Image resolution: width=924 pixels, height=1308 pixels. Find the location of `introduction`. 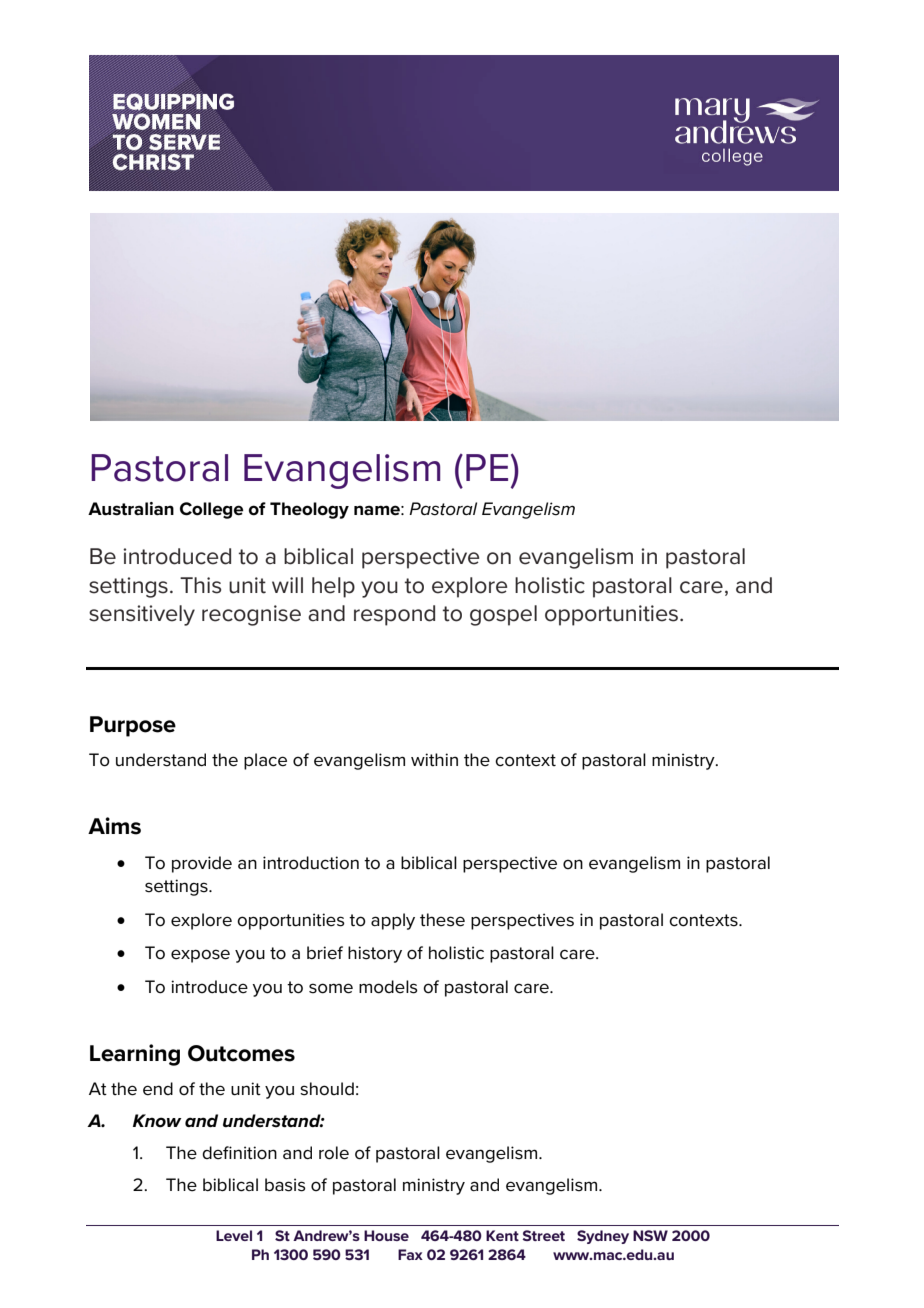

introduction is located at coordinates (311, 863).
